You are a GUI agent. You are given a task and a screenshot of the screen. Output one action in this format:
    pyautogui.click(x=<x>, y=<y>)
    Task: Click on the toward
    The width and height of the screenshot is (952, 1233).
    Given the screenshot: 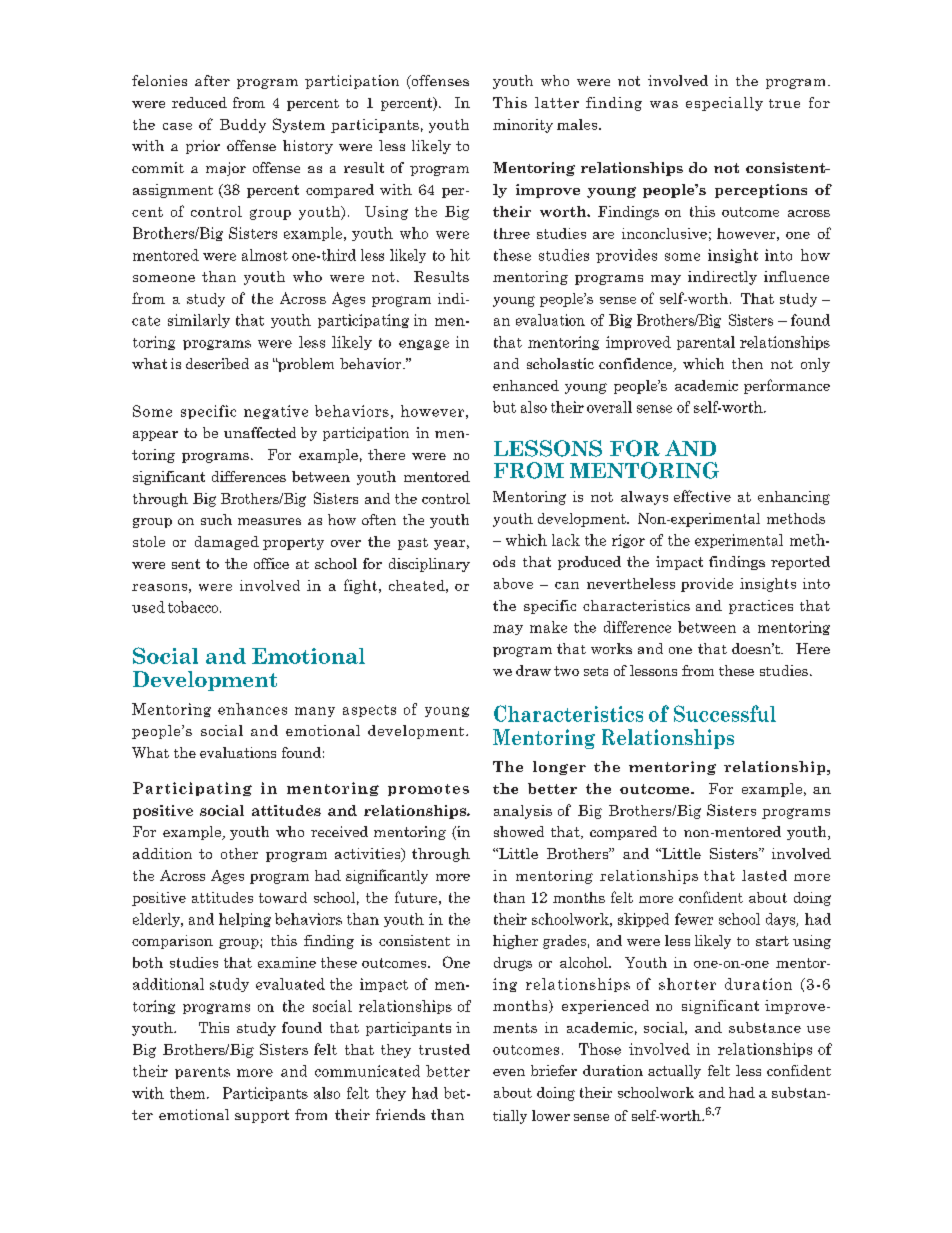 What is the action you would take?
    pyautogui.click(x=283, y=897)
